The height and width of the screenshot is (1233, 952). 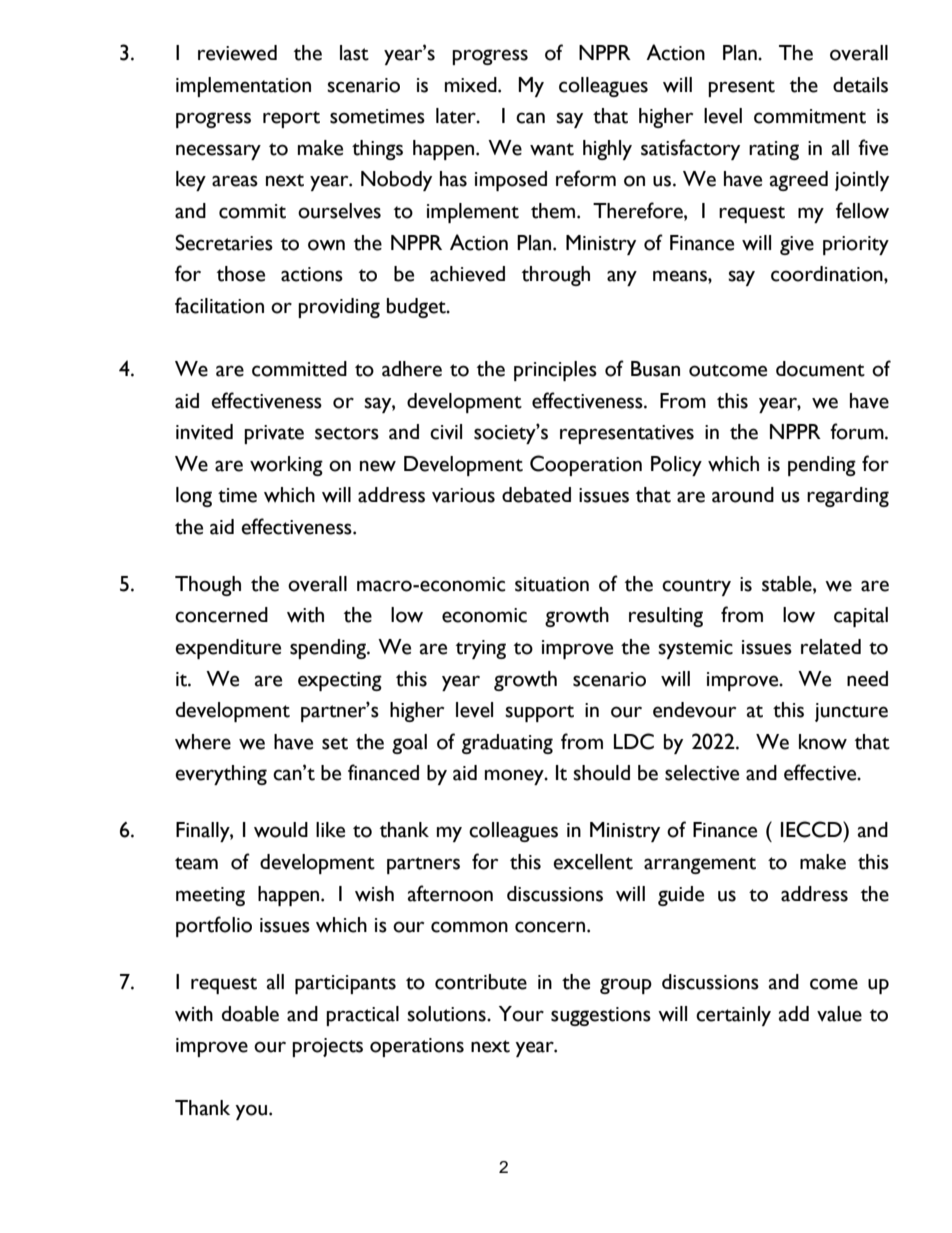 What do you see at coordinates (860, 85) in the screenshot?
I see `details` at bounding box center [860, 85].
